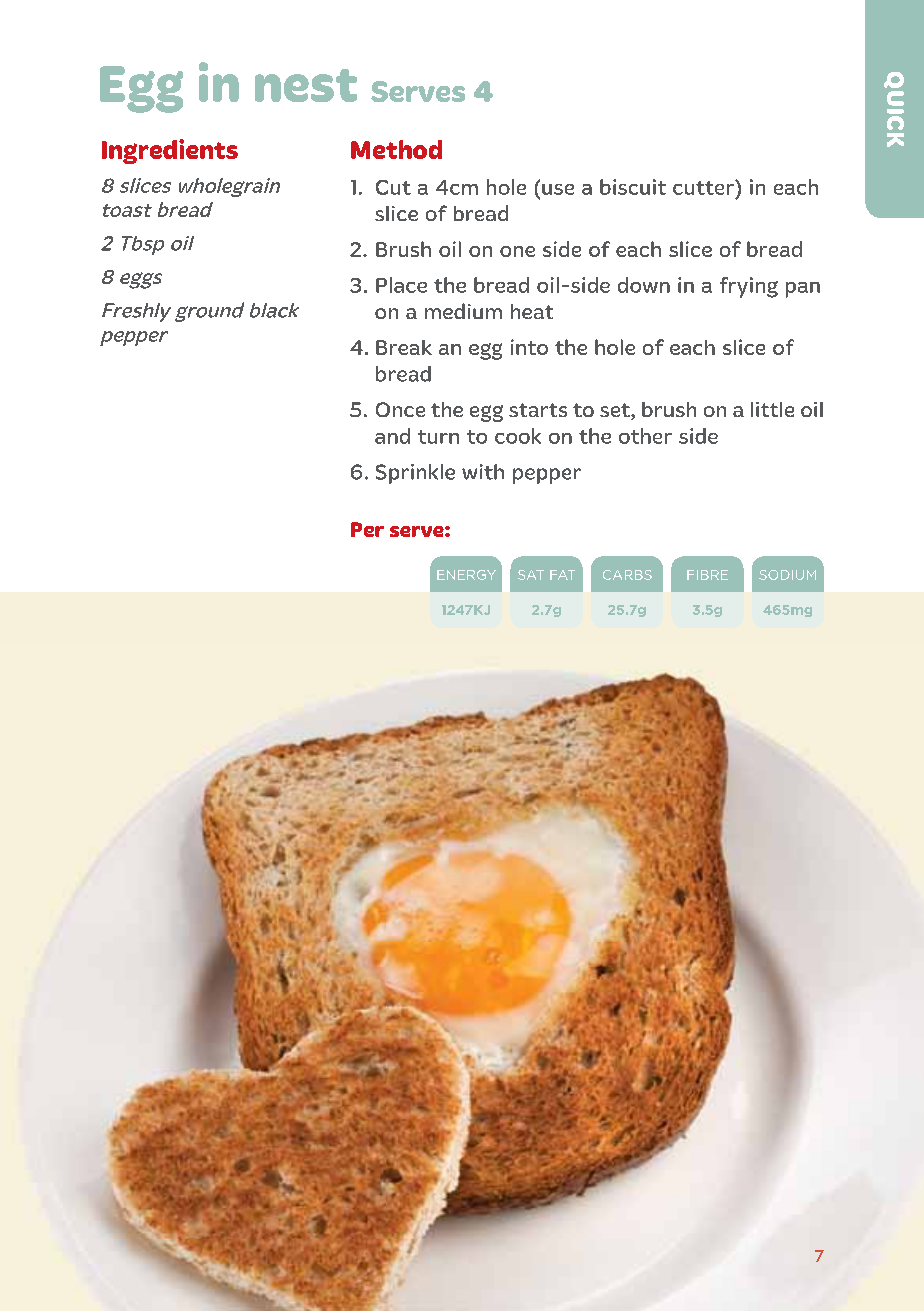 Image resolution: width=924 pixels, height=1311 pixels. Describe the element at coordinates (538, 410) in the screenshot. I see `starts` at that location.
